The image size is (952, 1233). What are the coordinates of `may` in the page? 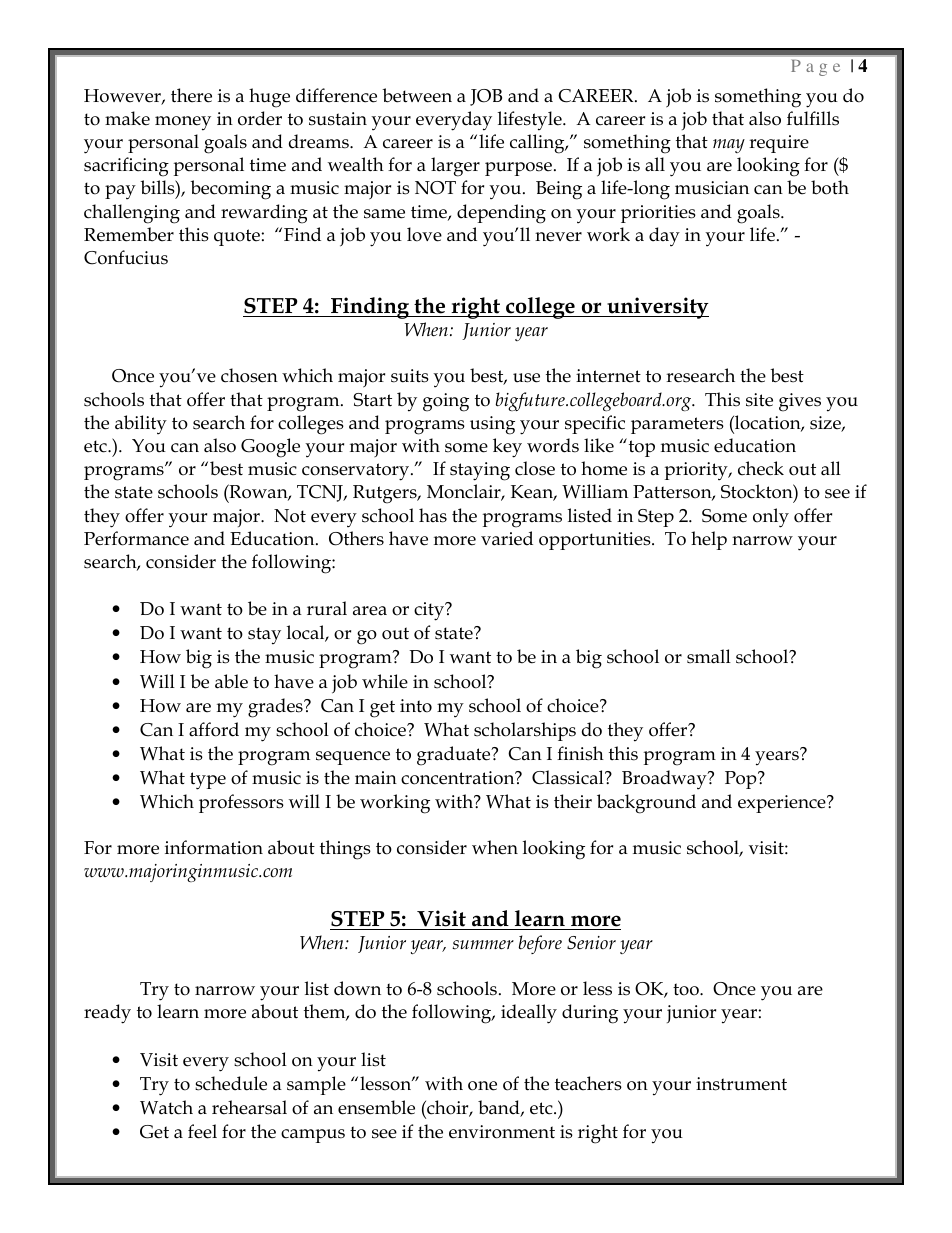 It's located at (729, 146).
